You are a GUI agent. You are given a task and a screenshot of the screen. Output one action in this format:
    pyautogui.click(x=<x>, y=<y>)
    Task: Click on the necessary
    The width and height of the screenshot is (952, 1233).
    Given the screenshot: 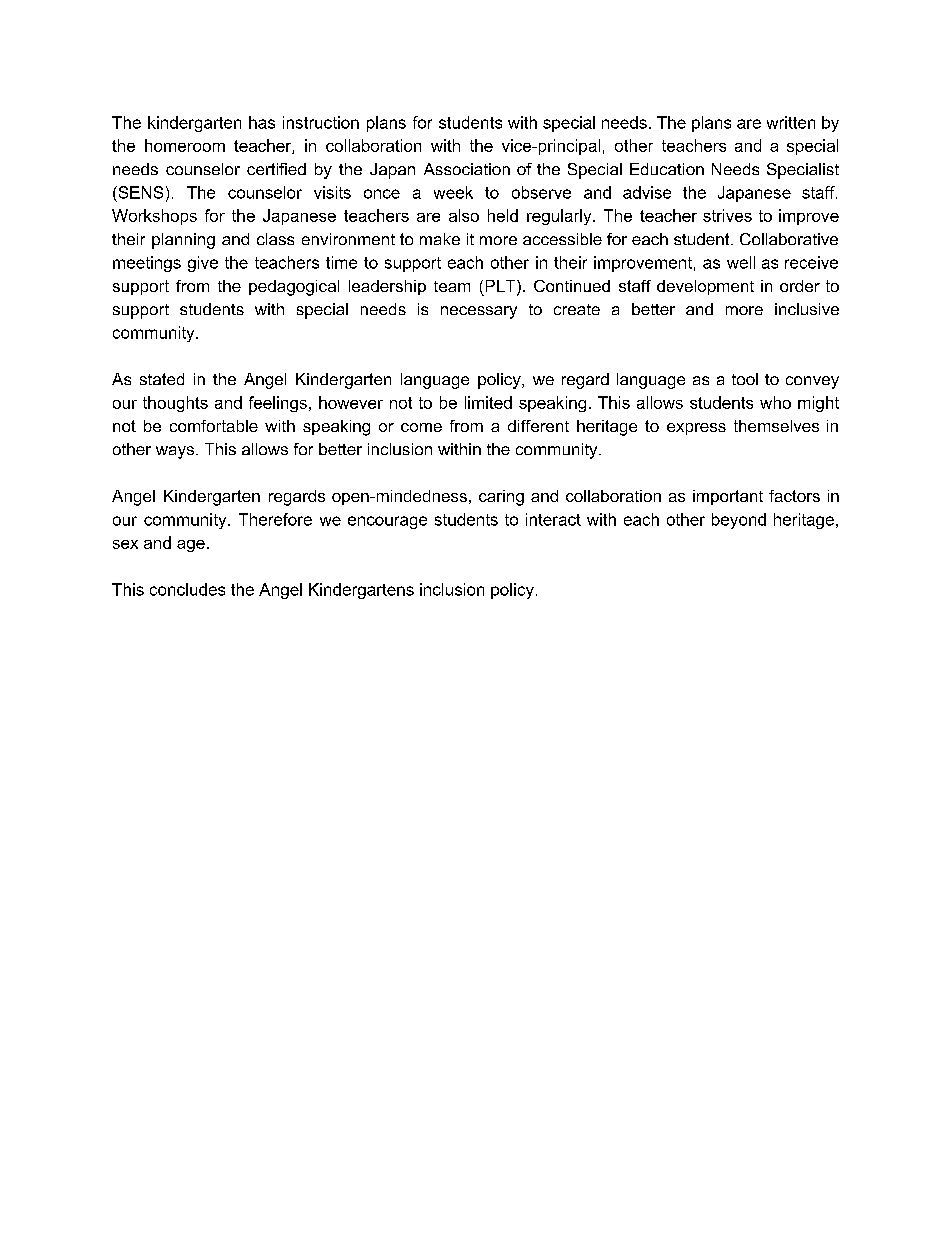 What is the action you would take?
    pyautogui.click(x=479, y=312)
